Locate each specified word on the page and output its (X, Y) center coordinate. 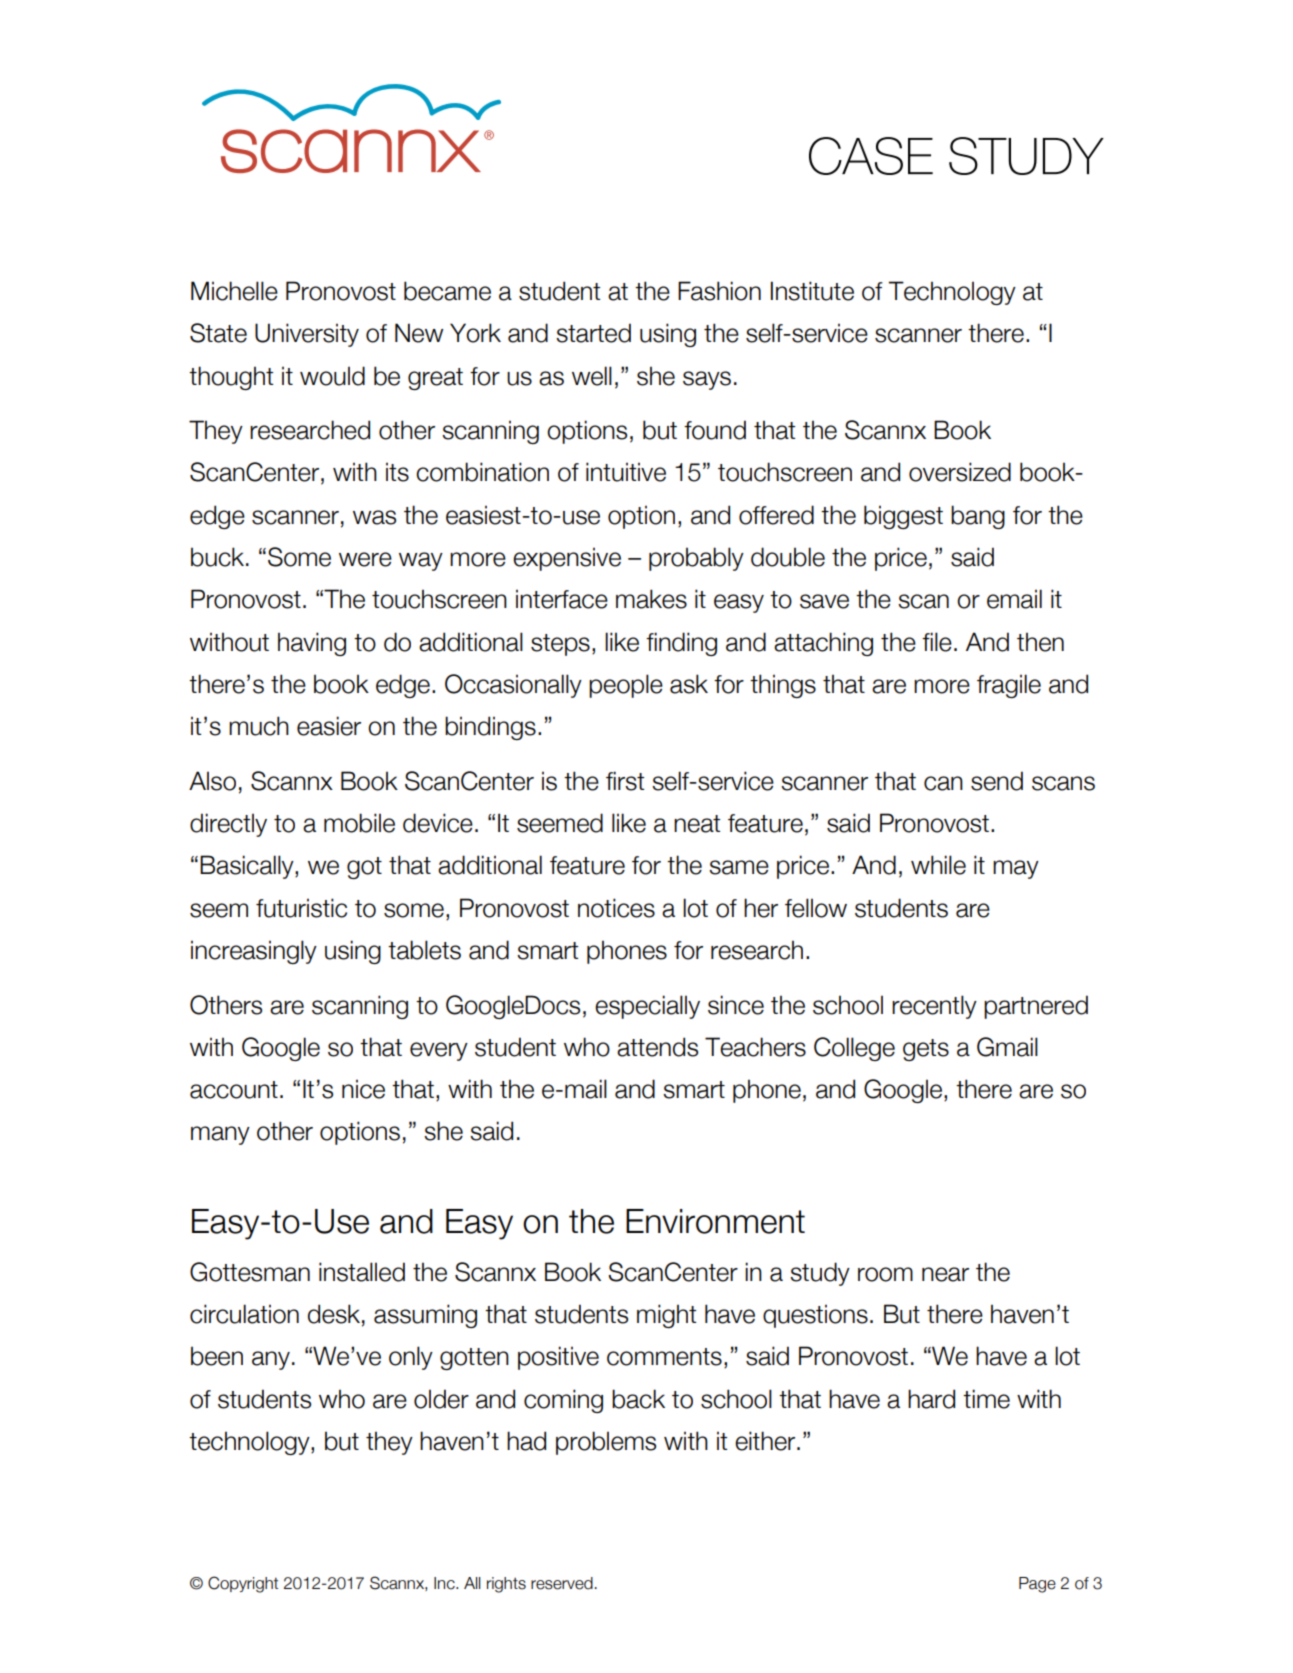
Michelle (234, 291)
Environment (715, 1221)
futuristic (301, 908)
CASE (871, 156)
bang (978, 517)
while (938, 865)
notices (616, 908)
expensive (567, 559)
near (945, 1274)
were (365, 559)
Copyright (243, 1584)
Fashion (719, 291)
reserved (562, 1583)
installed (362, 1272)
